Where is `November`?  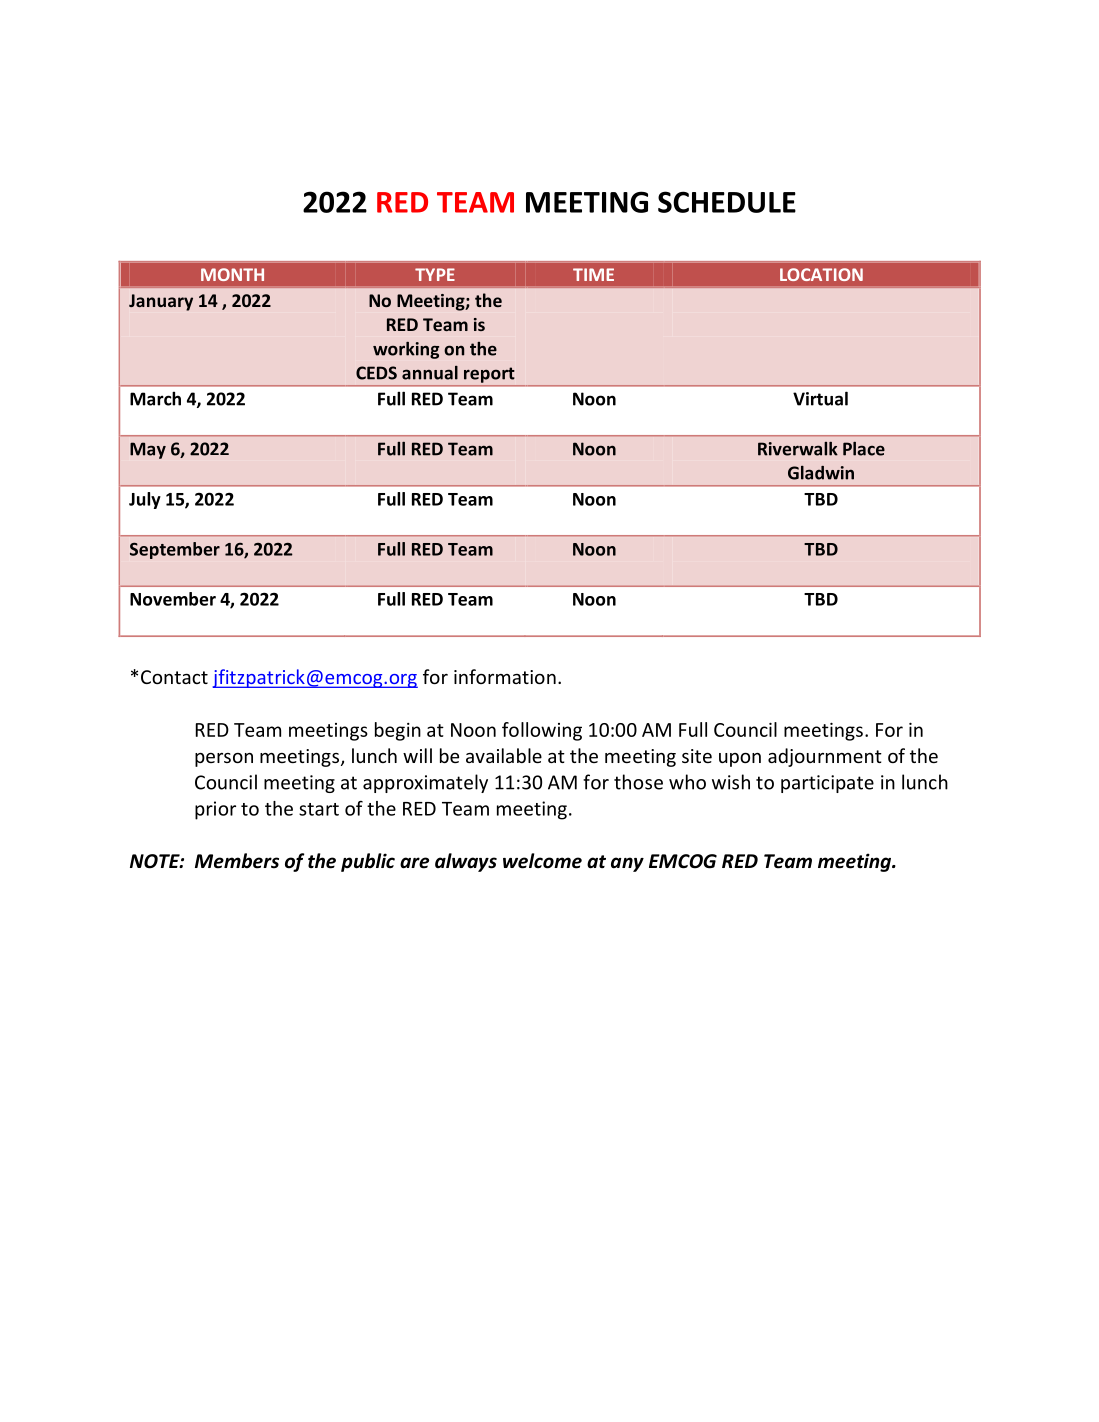 November is located at coordinates (173, 599).
